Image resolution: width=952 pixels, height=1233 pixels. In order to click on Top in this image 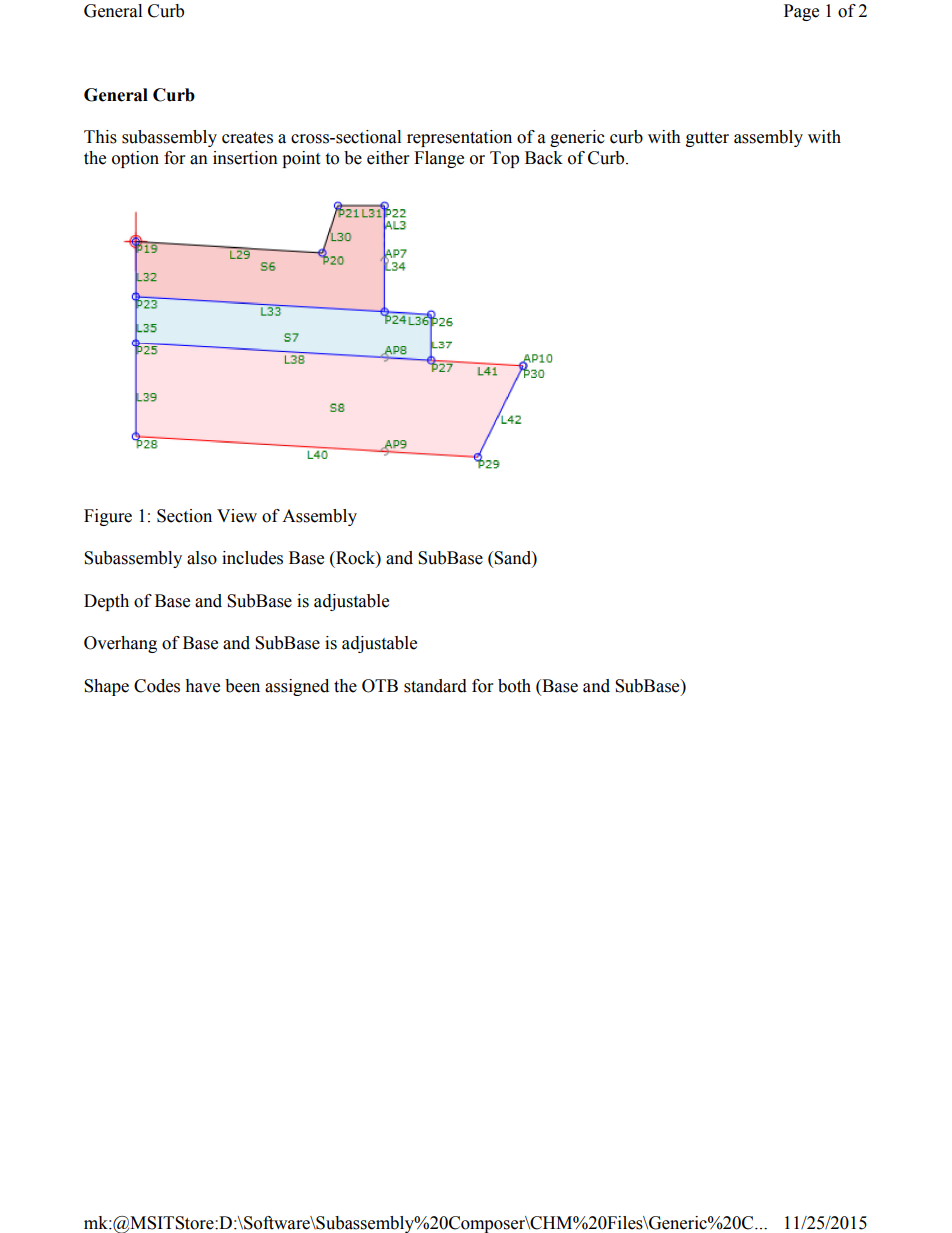, I will do `click(504, 159)`.
